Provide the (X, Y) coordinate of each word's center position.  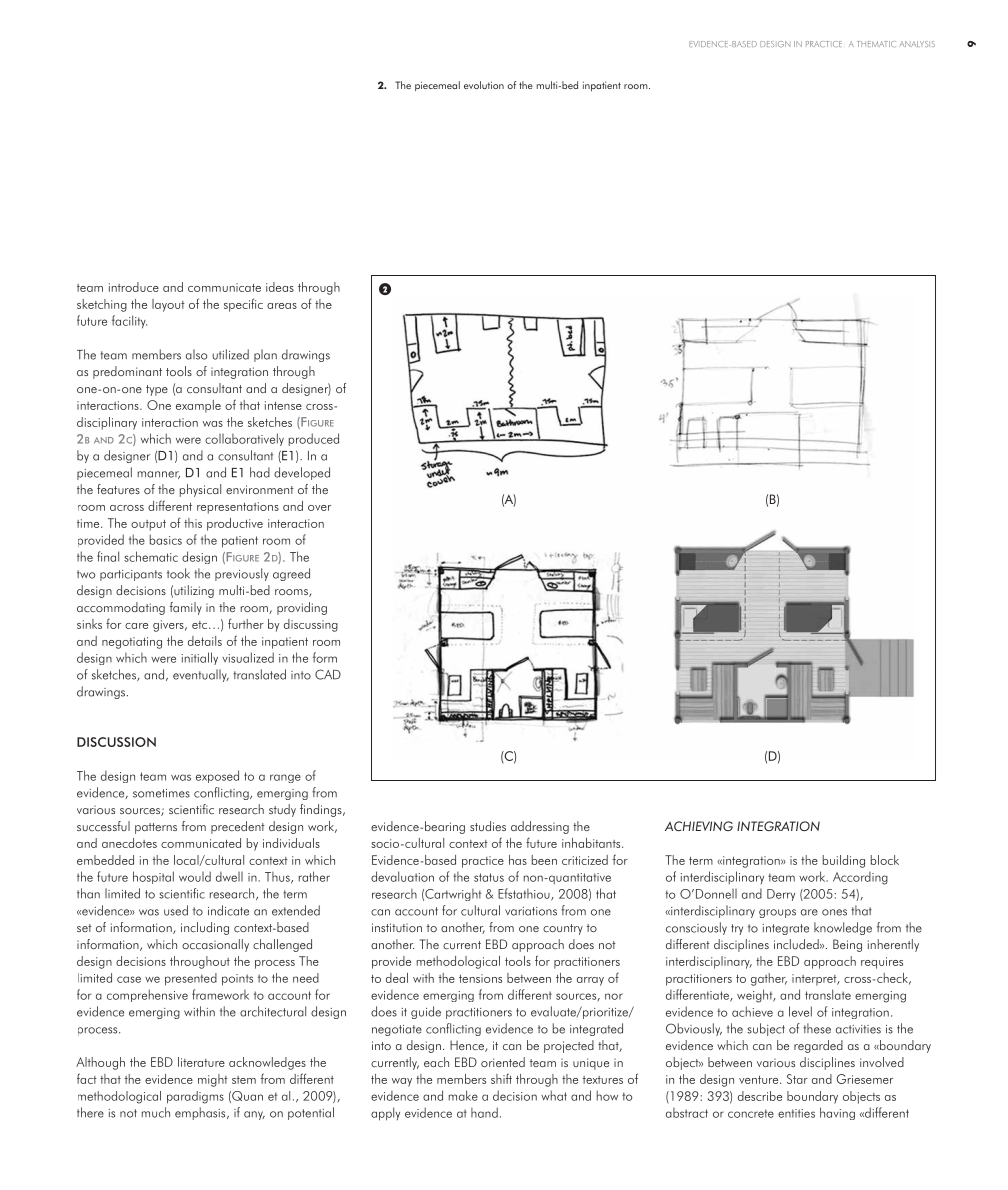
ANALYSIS (917, 44)
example (198, 406)
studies (488, 826)
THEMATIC (876, 44)
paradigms (195, 1097)
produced (314, 439)
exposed (217, 776)
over (319, 508)
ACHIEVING (699, 826)
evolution (484, 85)
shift (501, 1078)
